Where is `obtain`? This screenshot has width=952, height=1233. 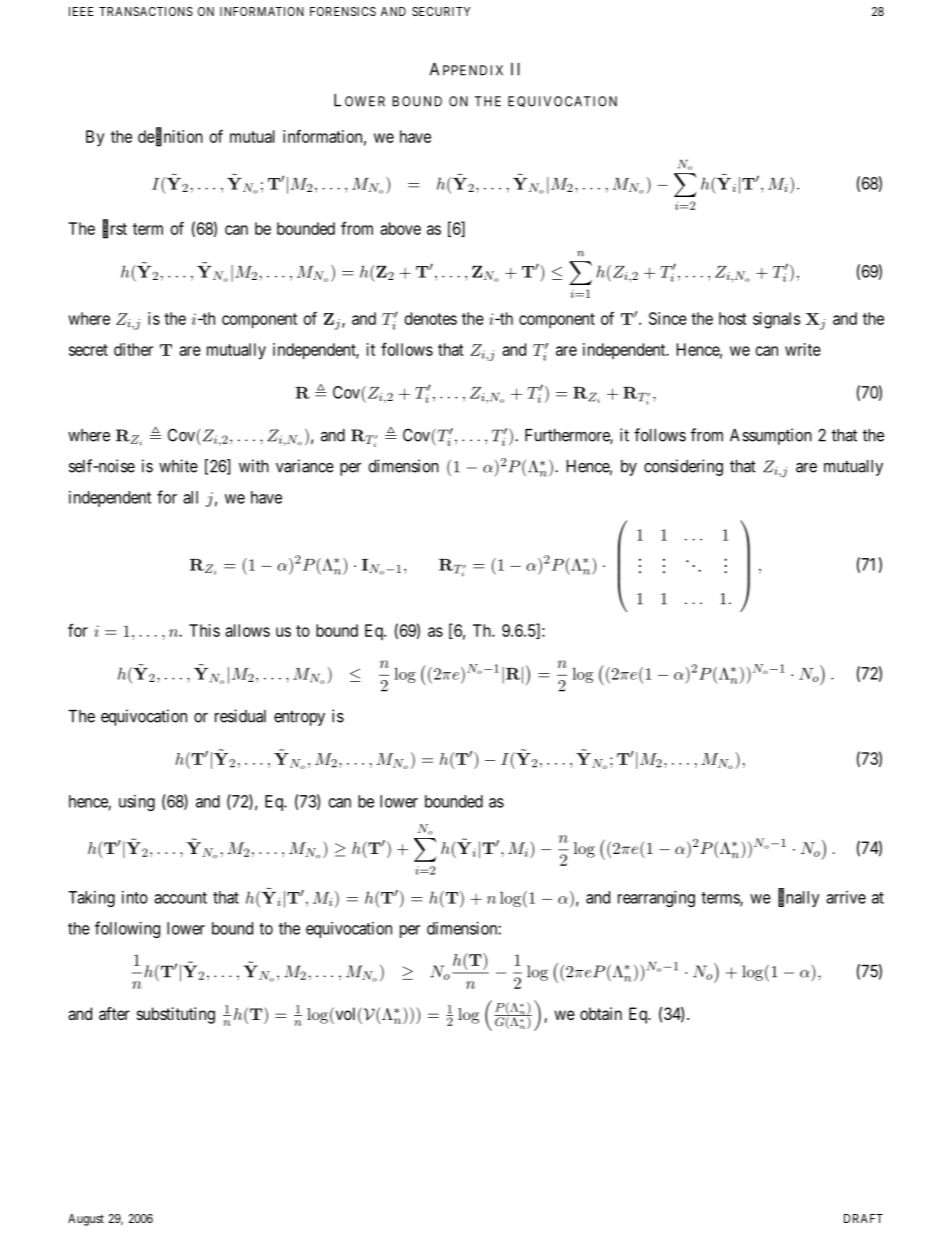
obtain is located at coordinates (601, 1013).
